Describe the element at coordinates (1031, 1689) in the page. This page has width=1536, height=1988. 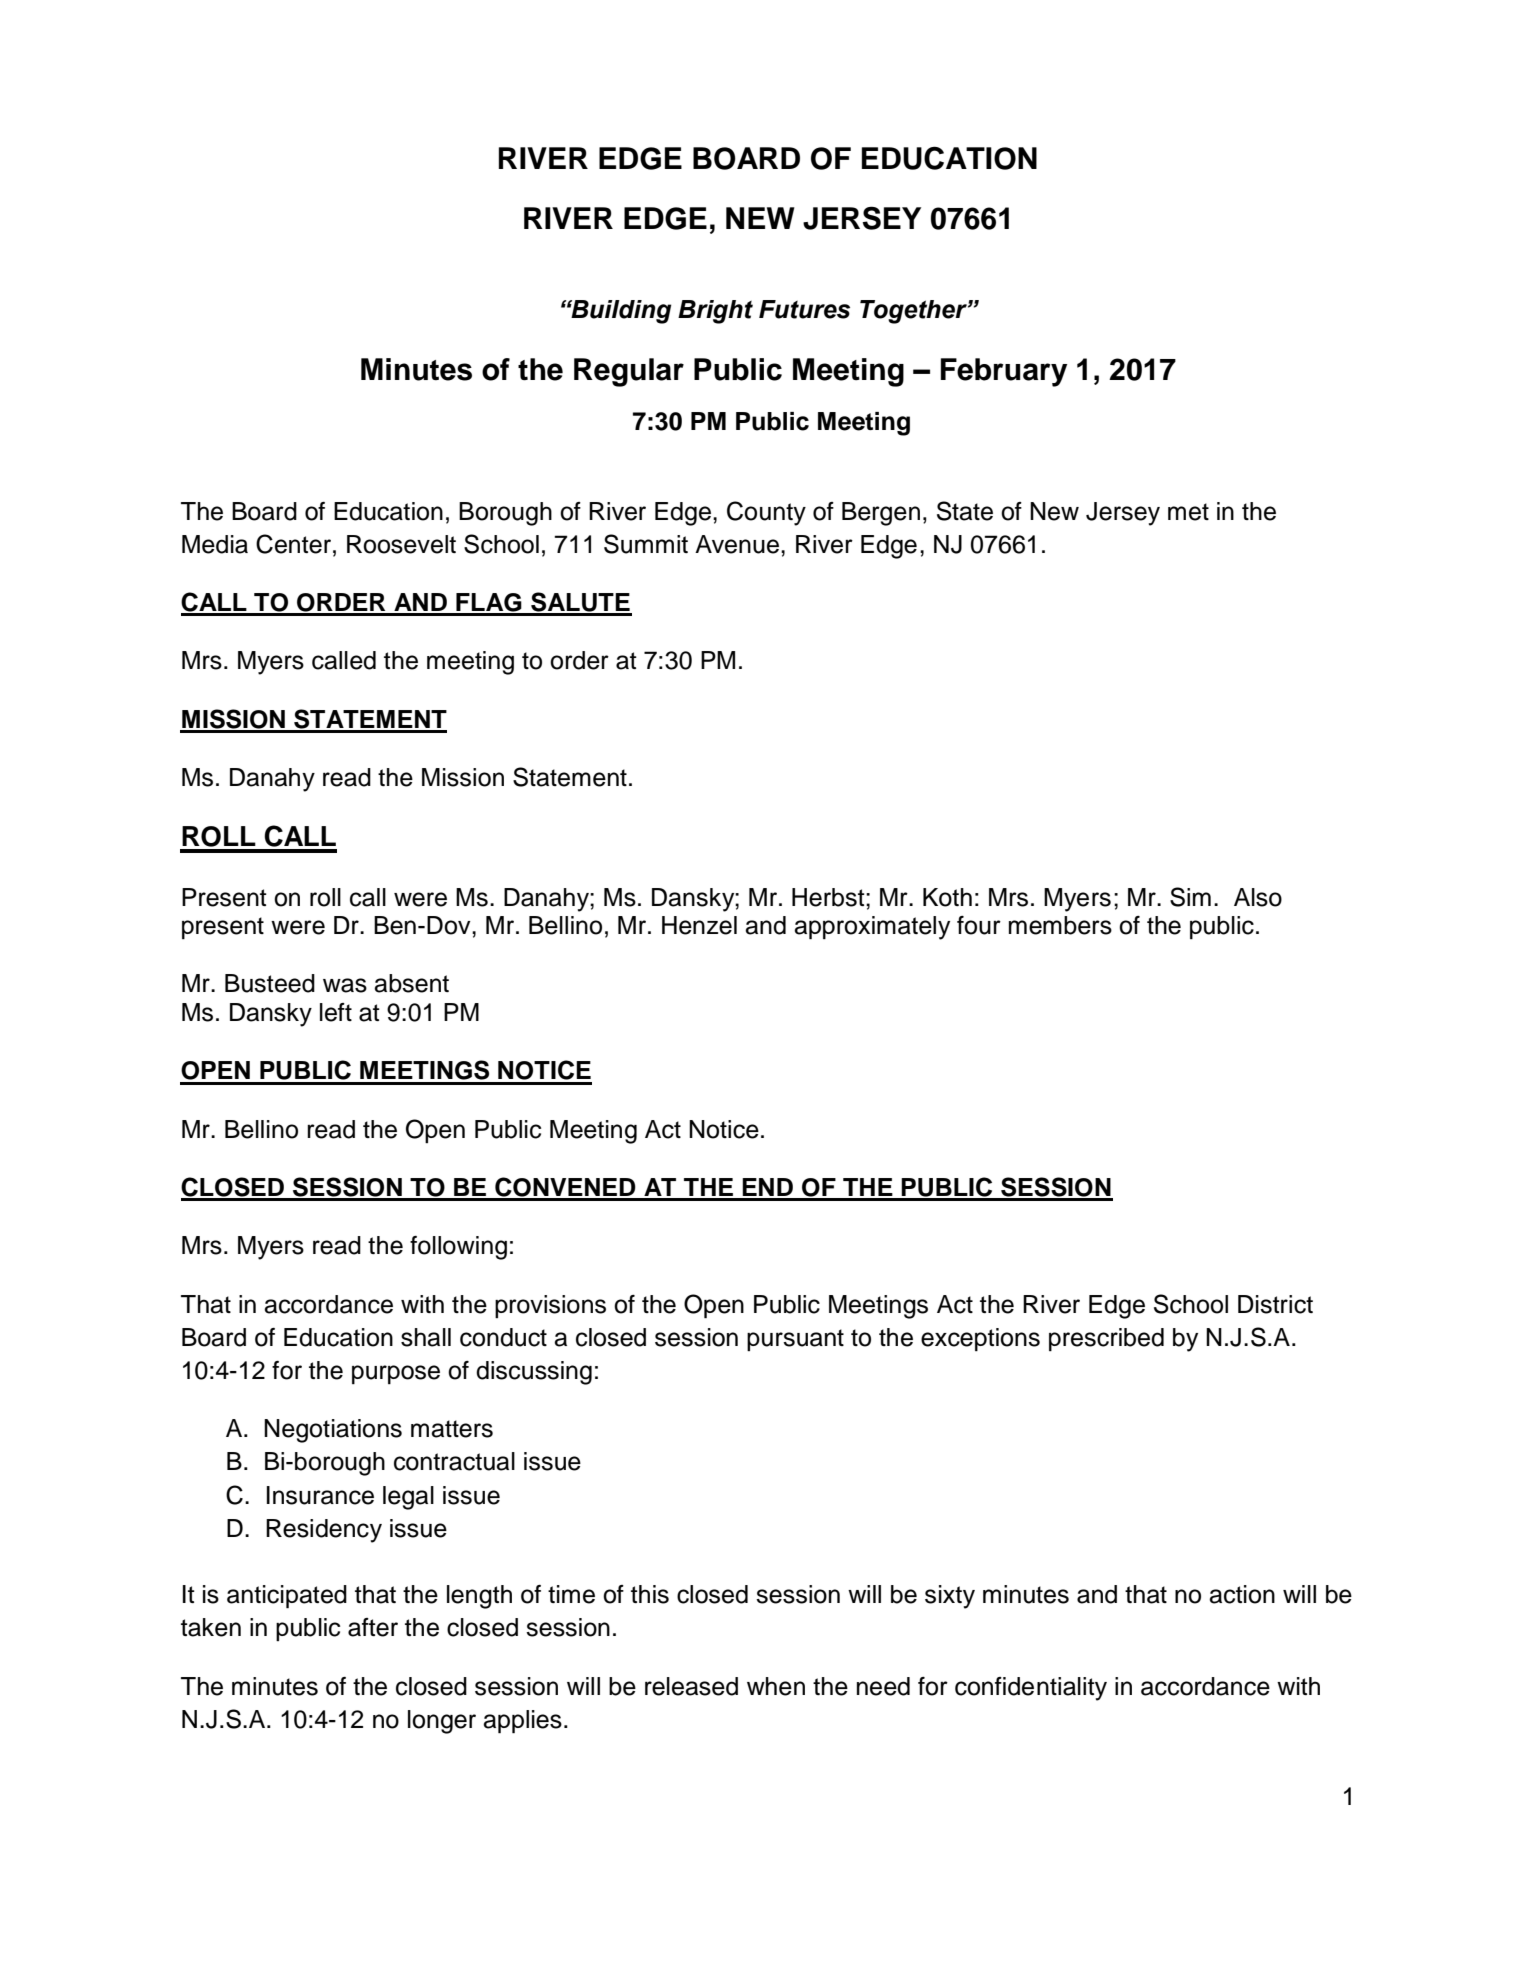
I see `confidentiality` at that location.
